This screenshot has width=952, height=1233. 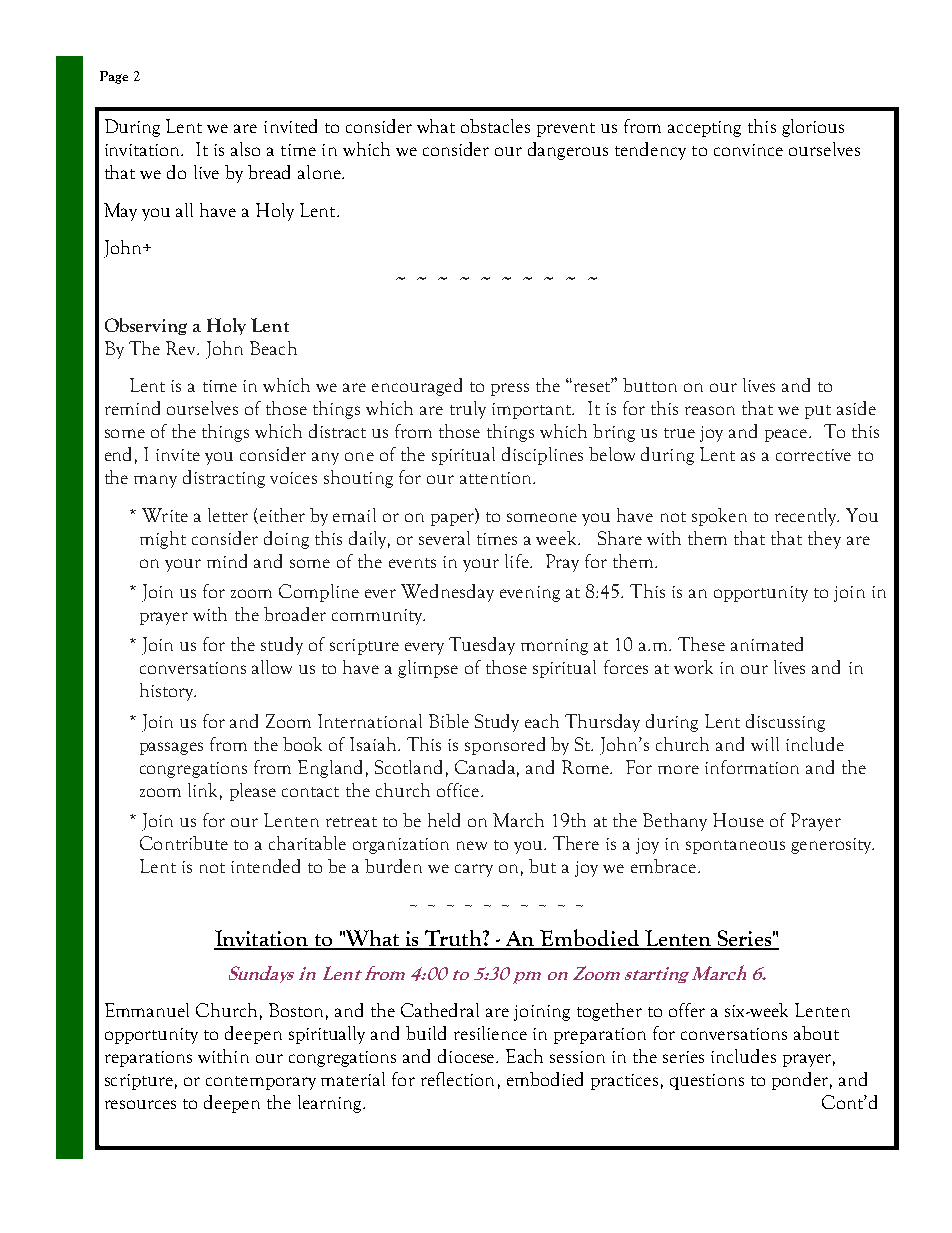 What do you see at coordinates (813, 128) in the screenshot?
I see `glorious` at bounding box center [813, 128].
